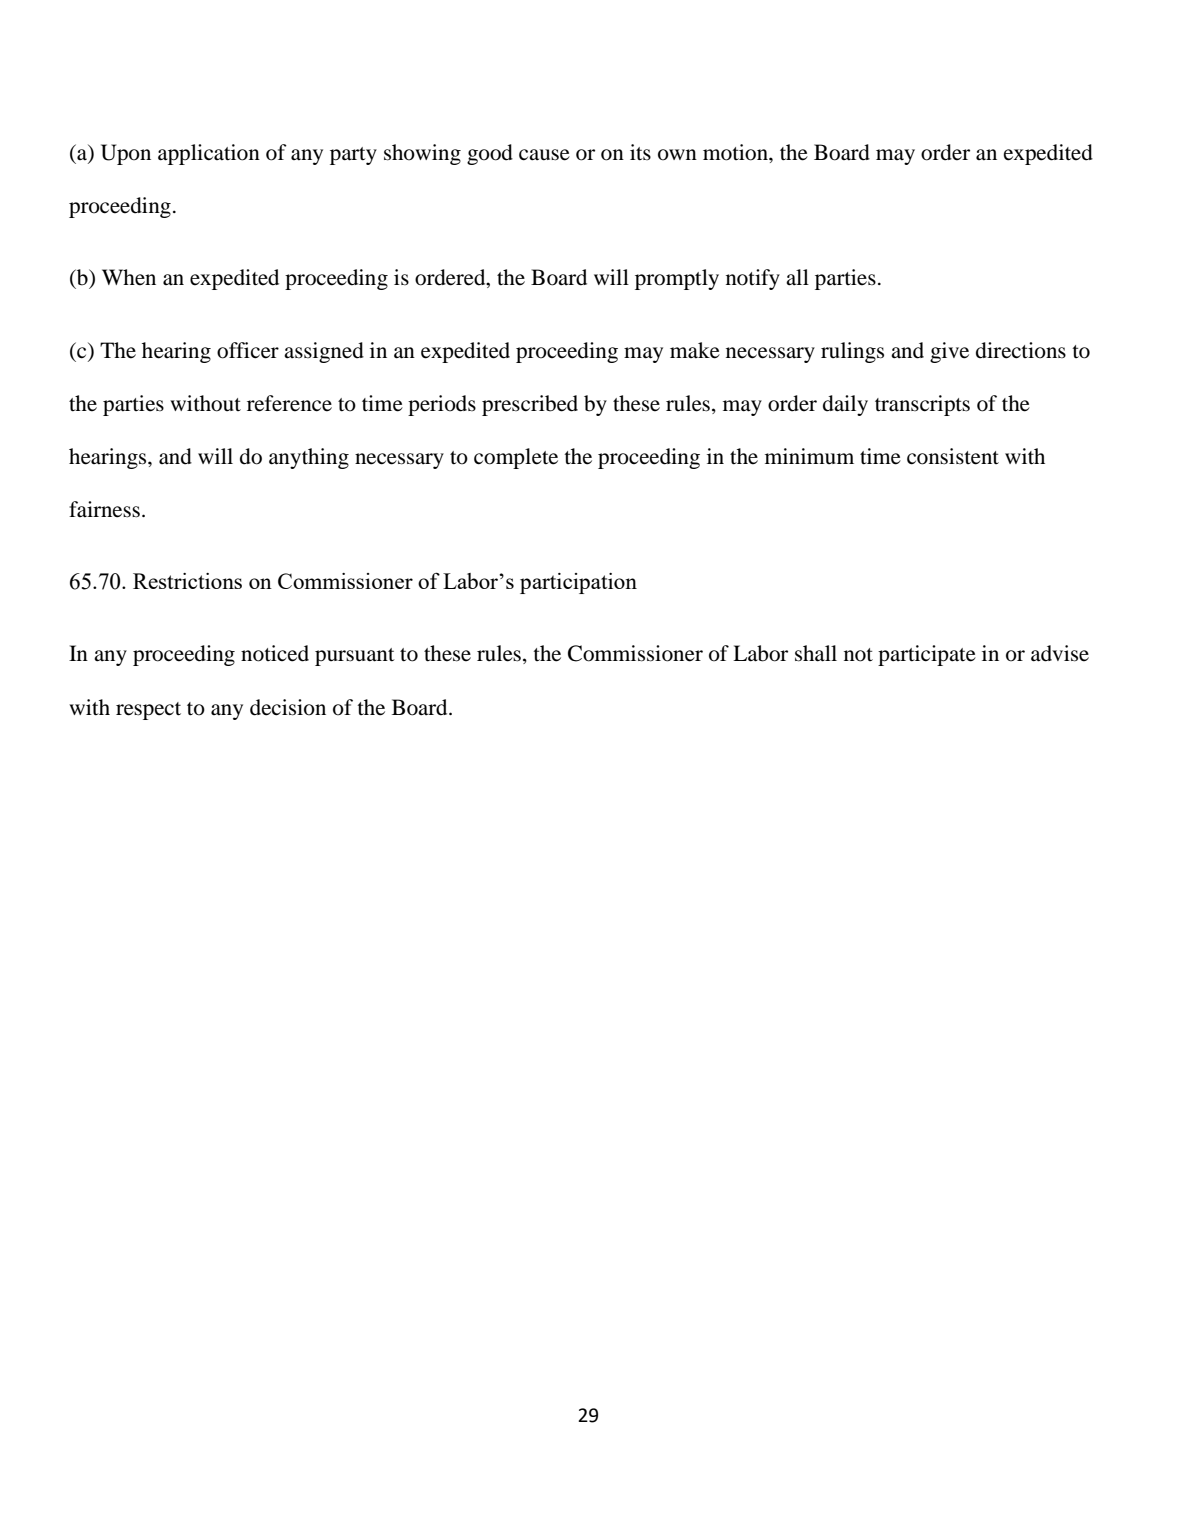  Describe the element at coordinates (289, 403) in the document. I see `reference` at that location.
